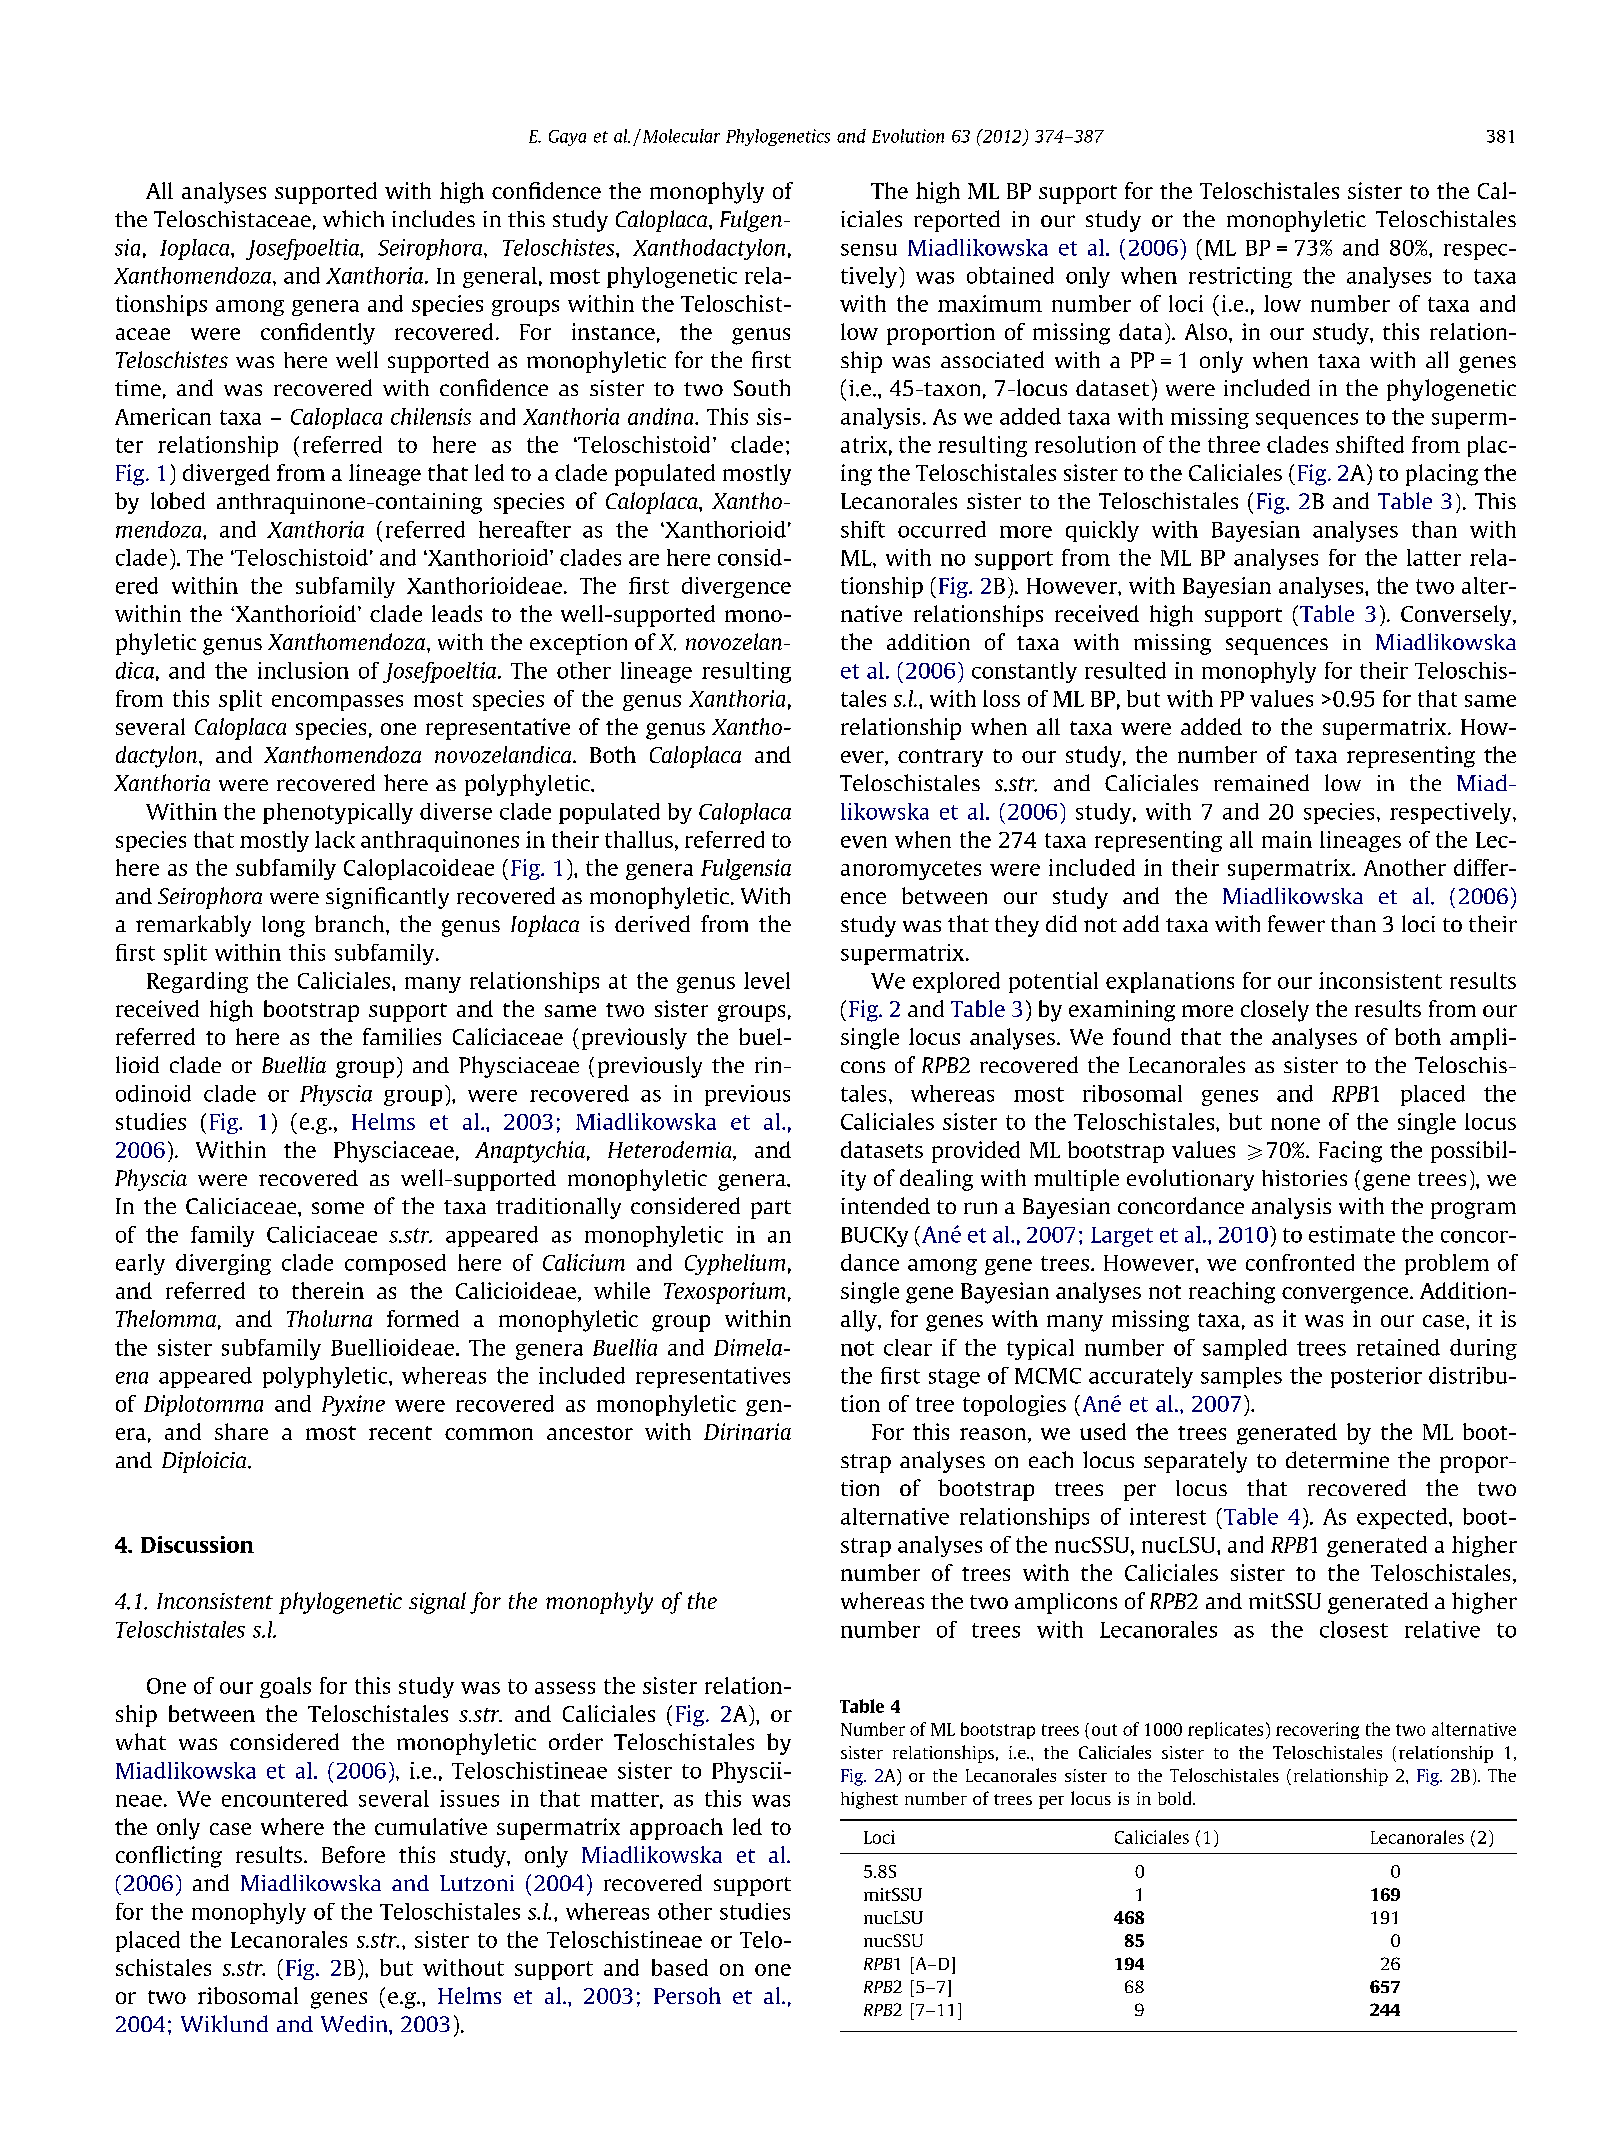 The height and width of the screenshot is (2140, 1605). What do you see at coordinates (1275, 1011) in the screenshot?
I see `closely` at bounding box center [1275, 1011].
